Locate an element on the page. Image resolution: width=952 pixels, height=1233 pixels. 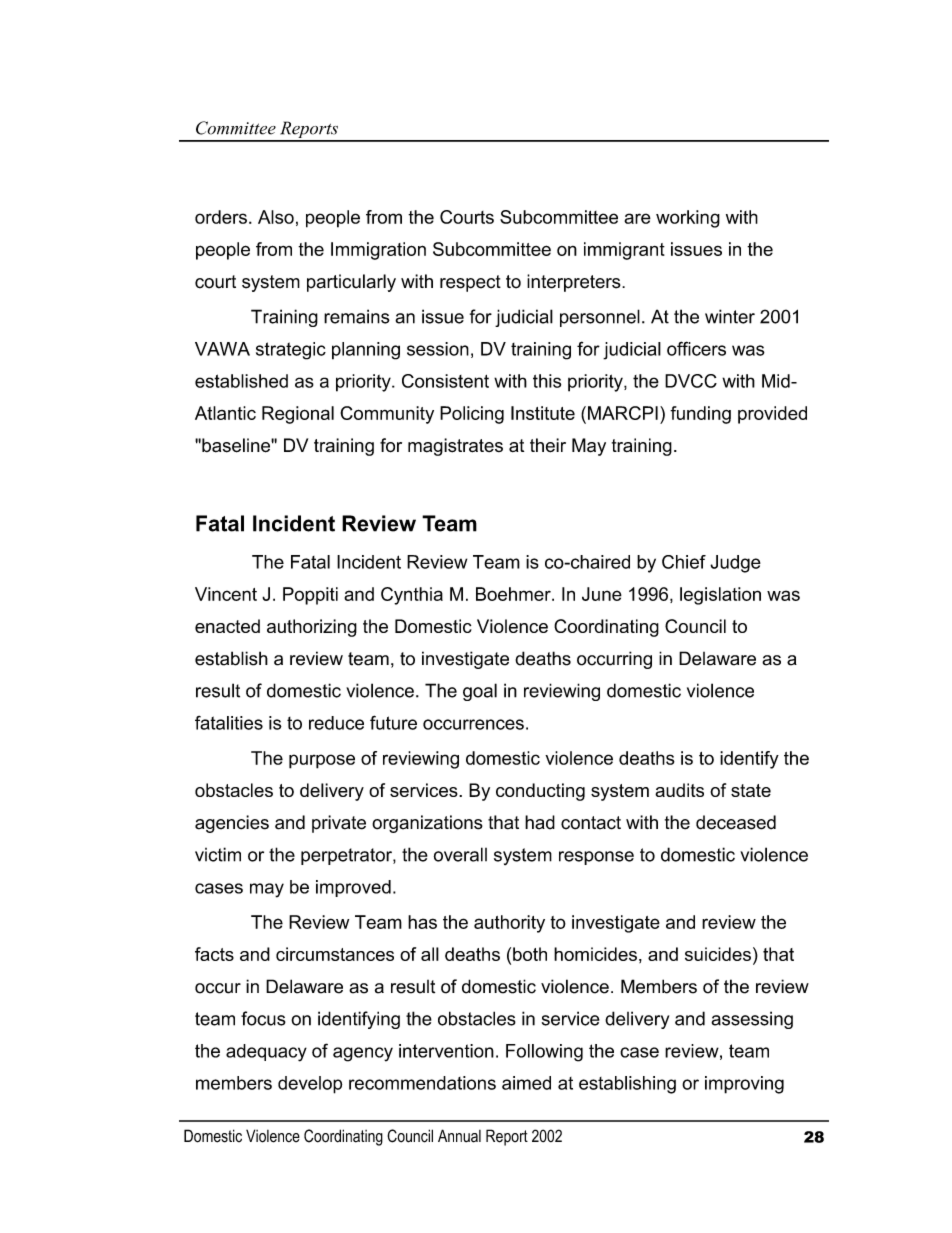
funding is located at coordinates (700, 415).
